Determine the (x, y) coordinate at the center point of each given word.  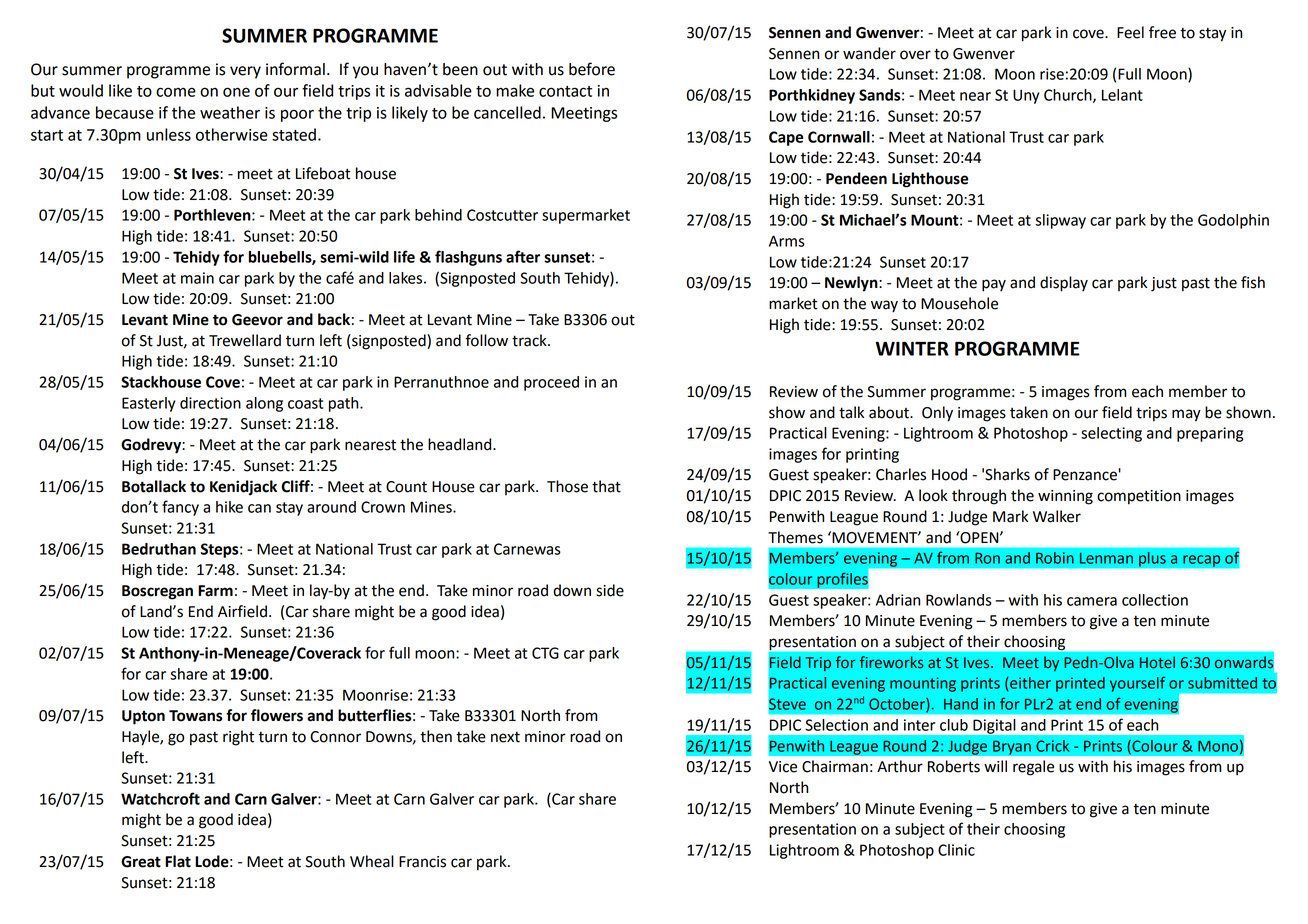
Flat (178, 861)
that (606, 486)
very (245, 72)
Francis (422, 862)
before (592, 69)
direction (210, 403)
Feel (1130, 32)
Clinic (956, 850)
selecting (1111, 434)
